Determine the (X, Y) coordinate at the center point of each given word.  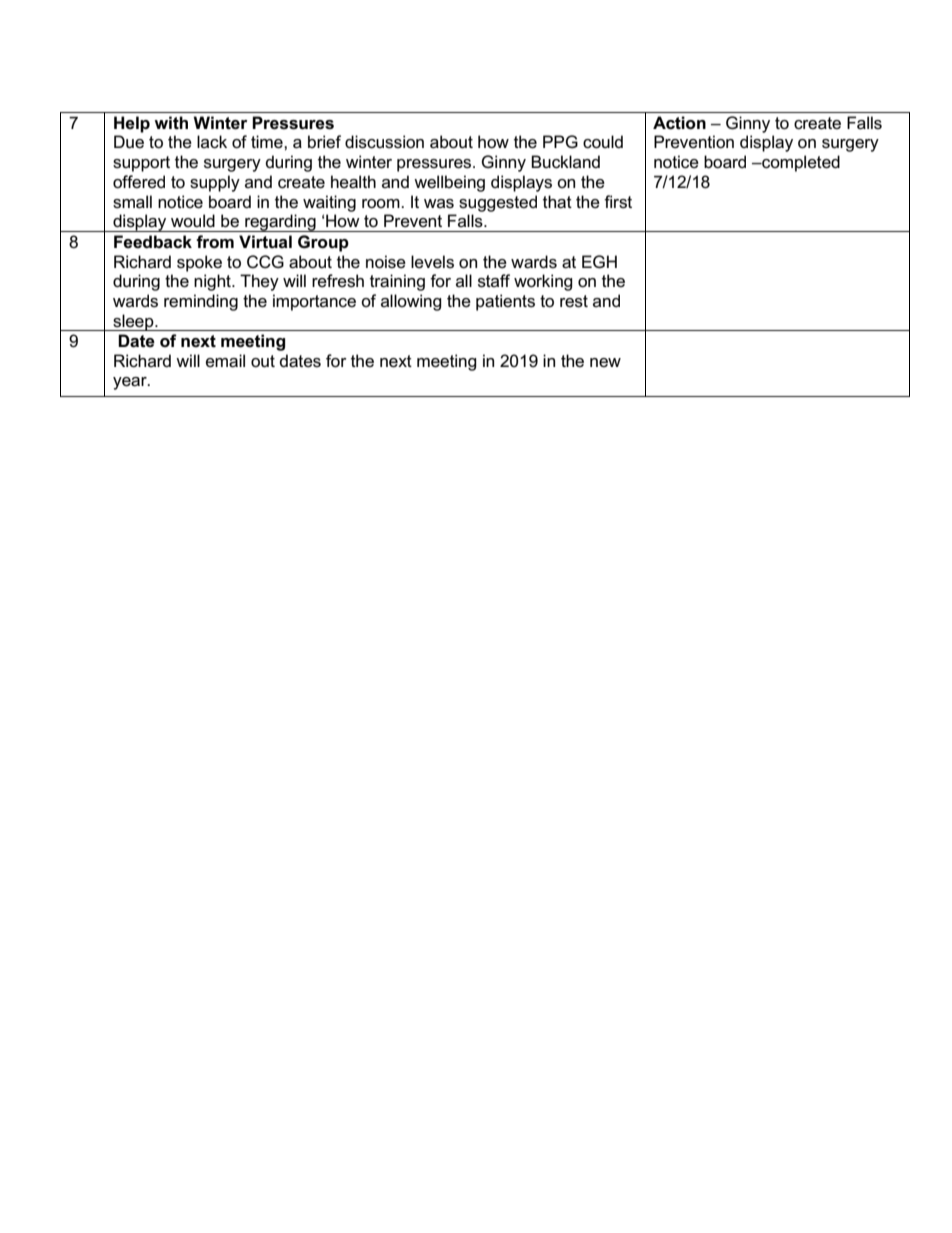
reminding (201, 302)
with (171, 122)
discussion (384, 142)
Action (679, 123)
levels (432, 262)
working (543, 282)
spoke (199, 263)
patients (505, 302)
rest (574, 301)
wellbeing (449, 183)
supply (215, 183)
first (618, 202)
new (605, 362)
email (225, 361)
